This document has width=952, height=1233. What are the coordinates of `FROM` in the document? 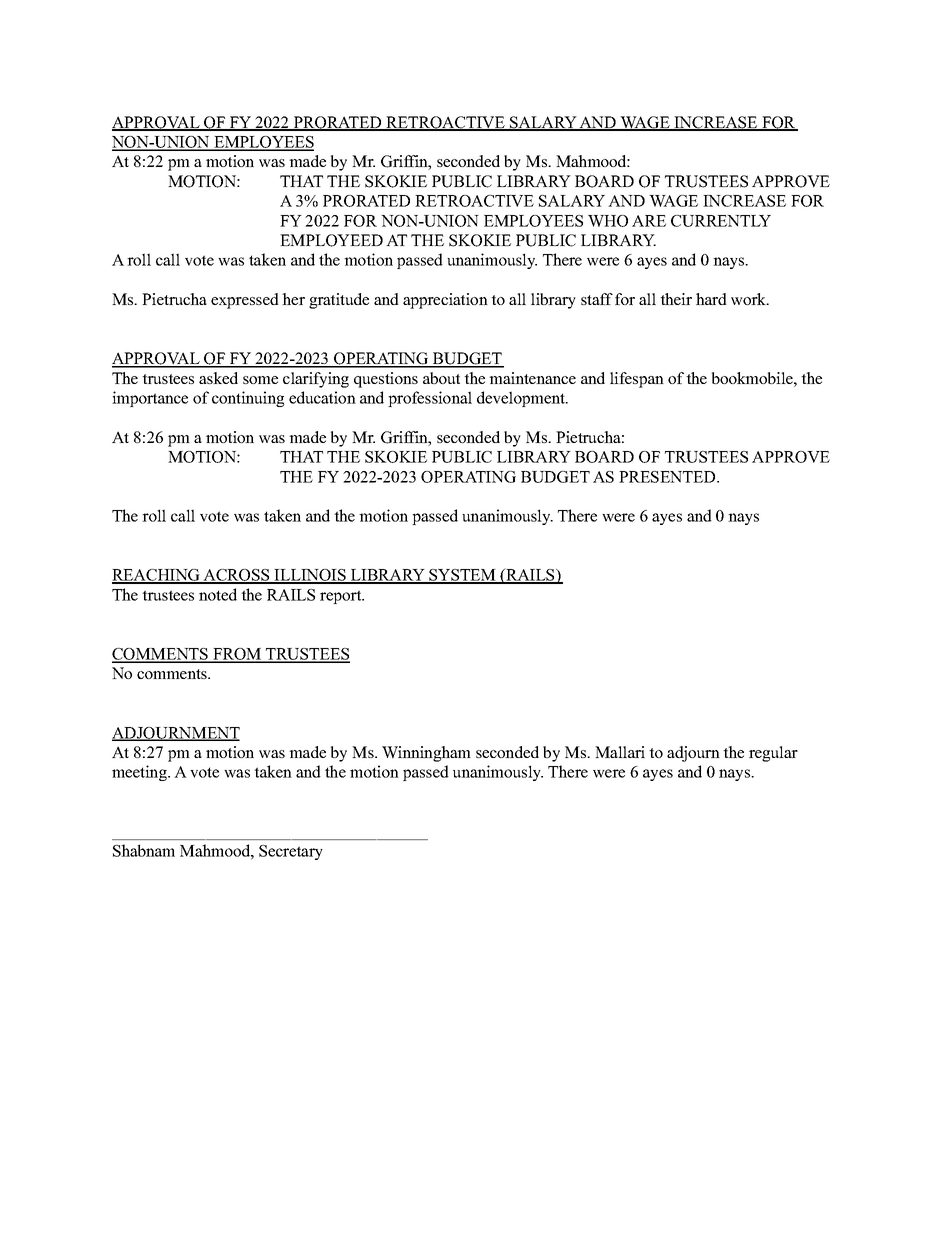 It's located at (237, 655).
